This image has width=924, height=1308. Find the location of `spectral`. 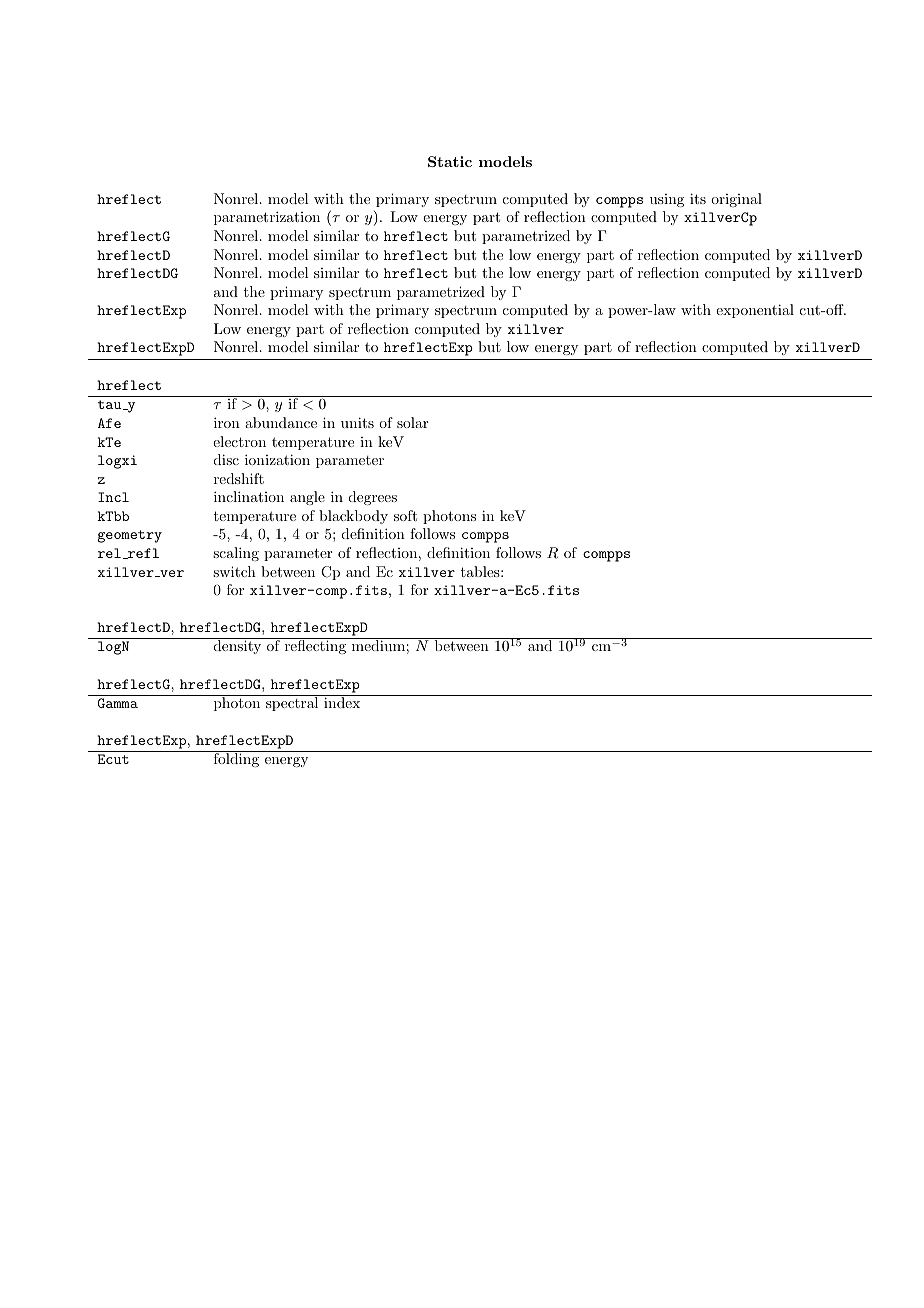

spectral is located at coordinates (292, 703).
